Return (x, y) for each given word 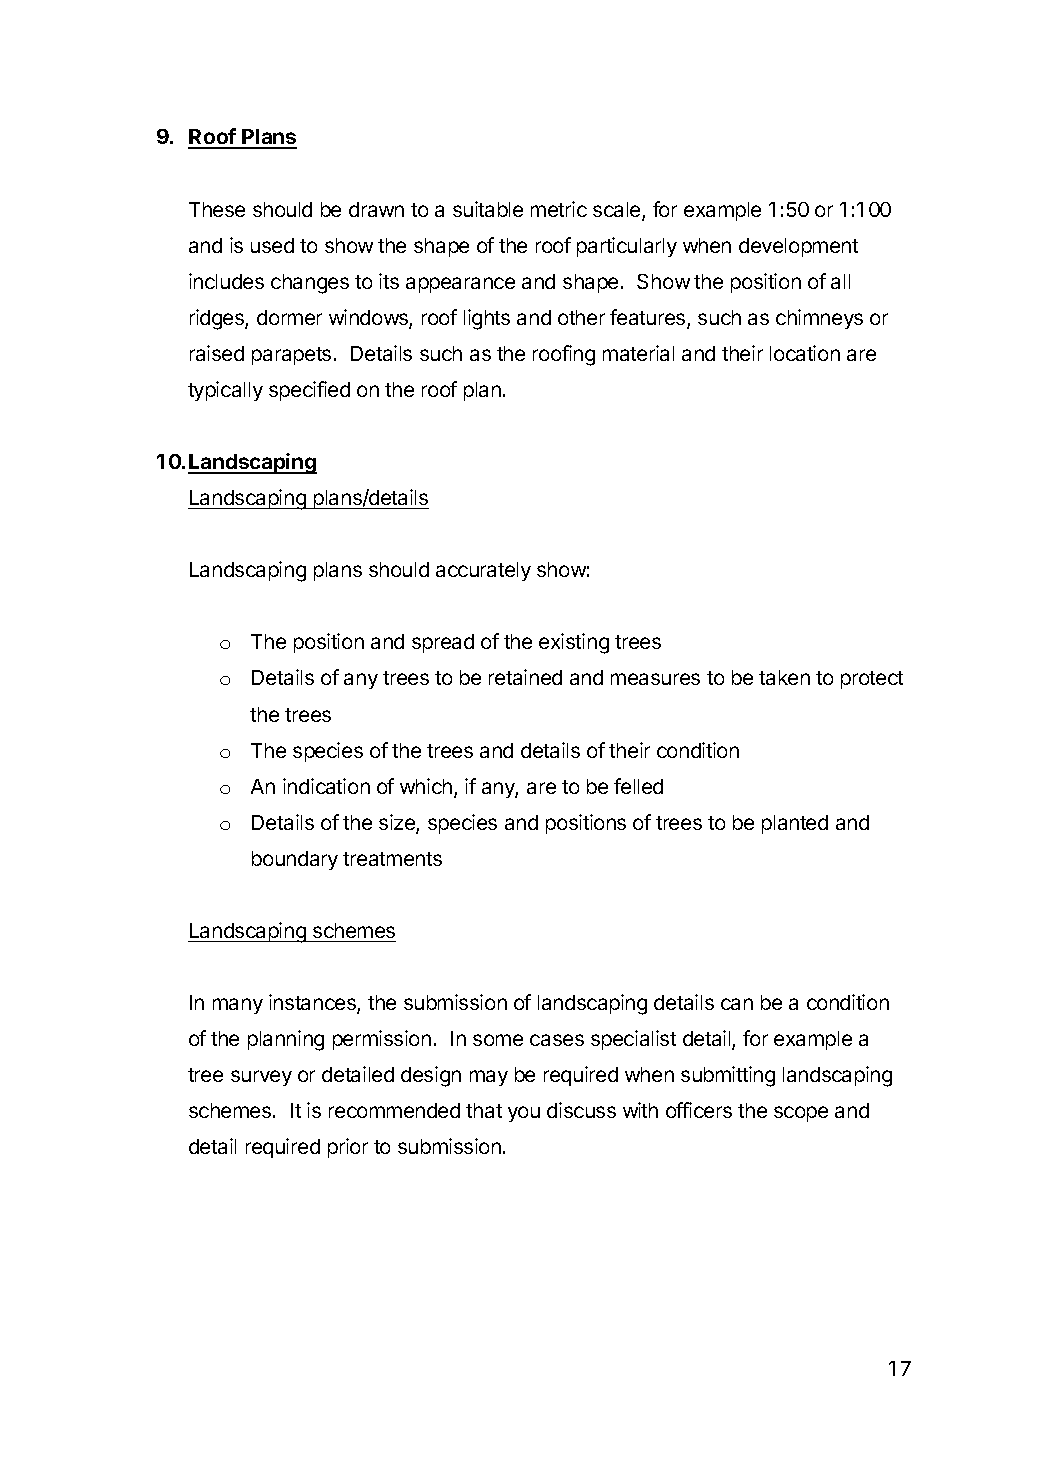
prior (348, 1148)
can (737, 1004)
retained (525, 677)
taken (784, 677)
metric (559, 209)
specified (309, 391)
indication (326, 786)
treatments (392, 859)
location (805, 353)
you (524, 1114)
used (272, 245)
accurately (483, 571)
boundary (295, 860)
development (798, 247)
